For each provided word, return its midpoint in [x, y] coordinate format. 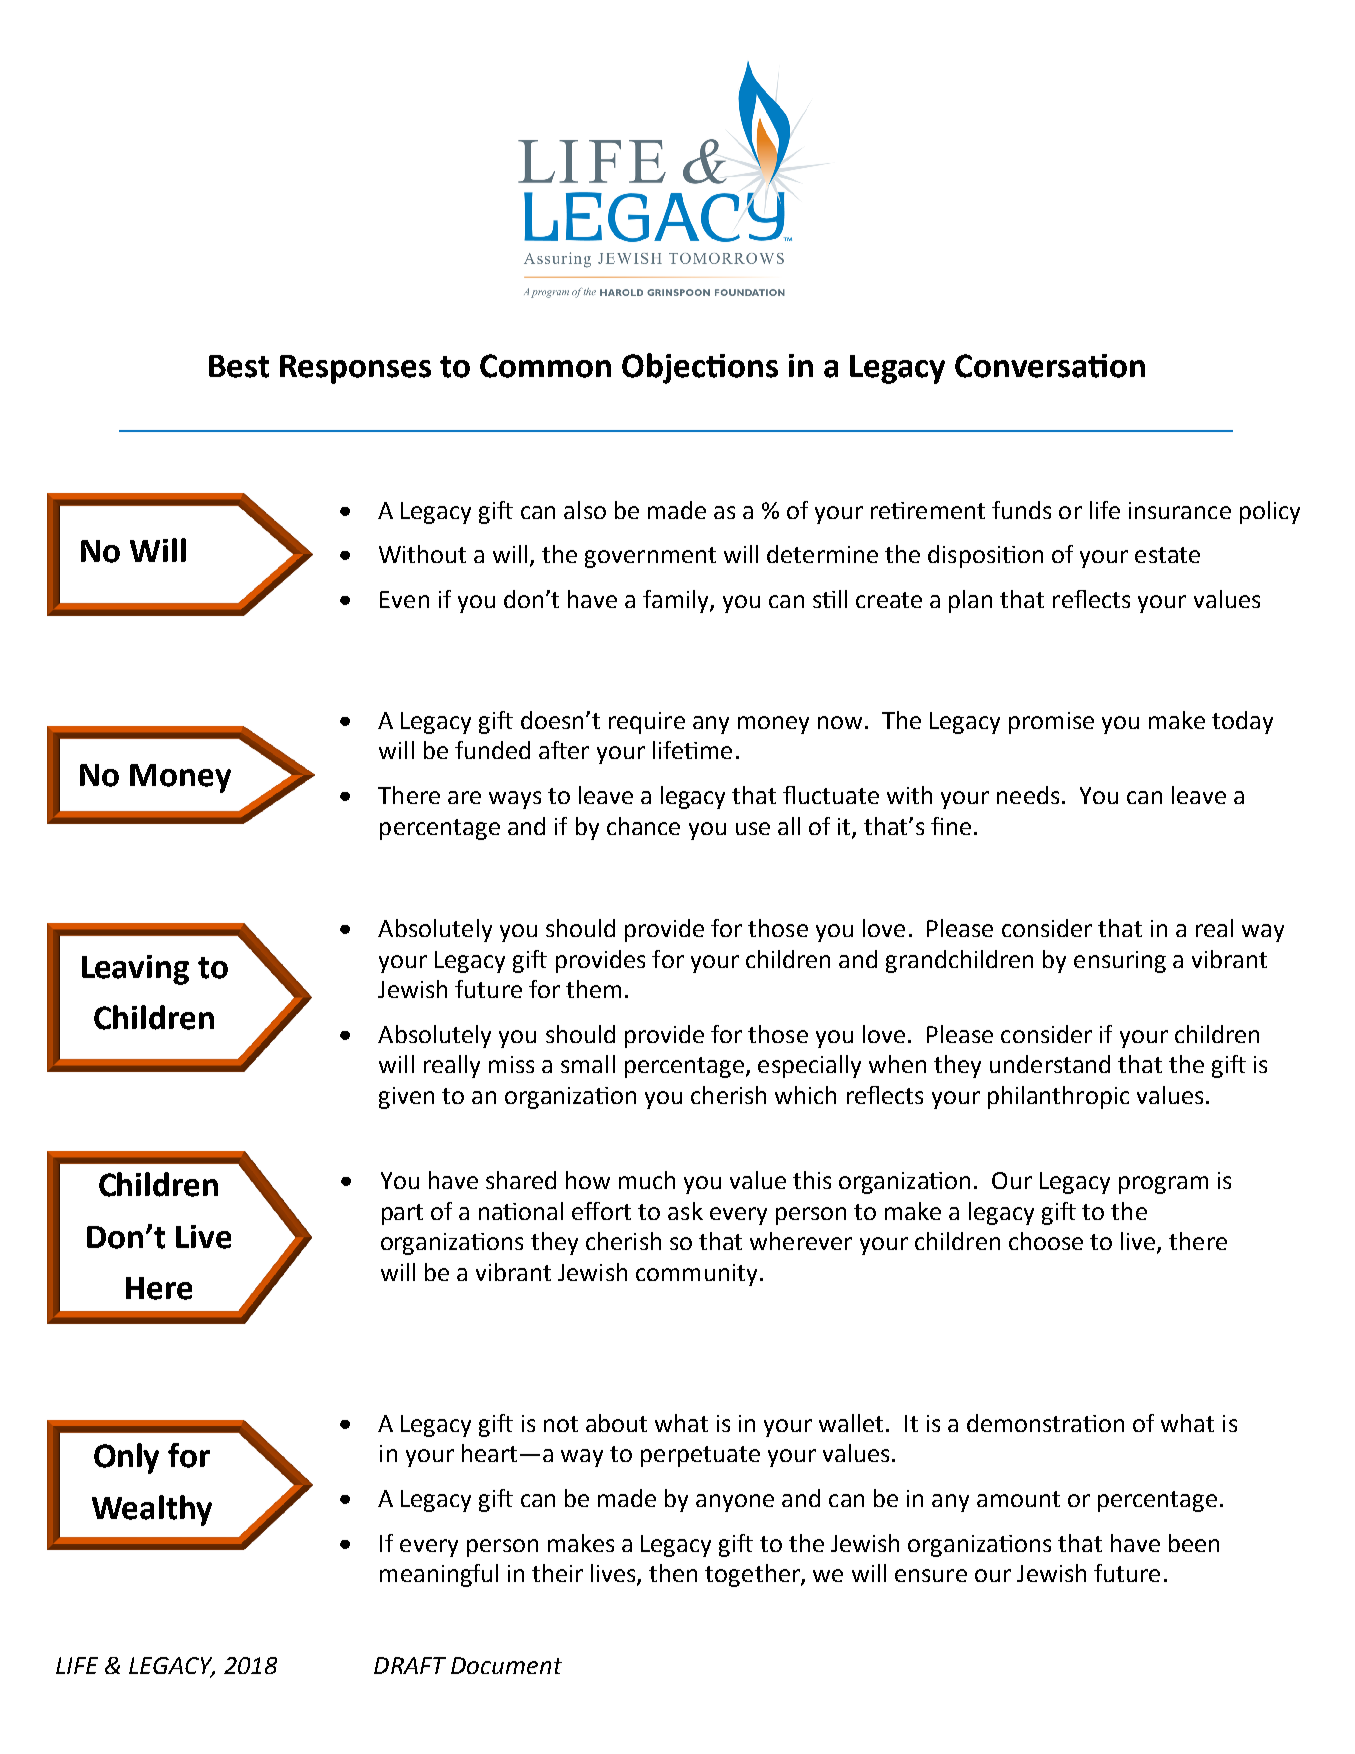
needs [1028, 795]
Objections [700, 368]
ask [685, 1211]
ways [515, 800]
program [1163, 1185]
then [673, 1573]
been [1194, 1543]
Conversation [1050, 366]
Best [239, 366]
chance [643, 826]
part [402, 1214]
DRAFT [410, 1665]
